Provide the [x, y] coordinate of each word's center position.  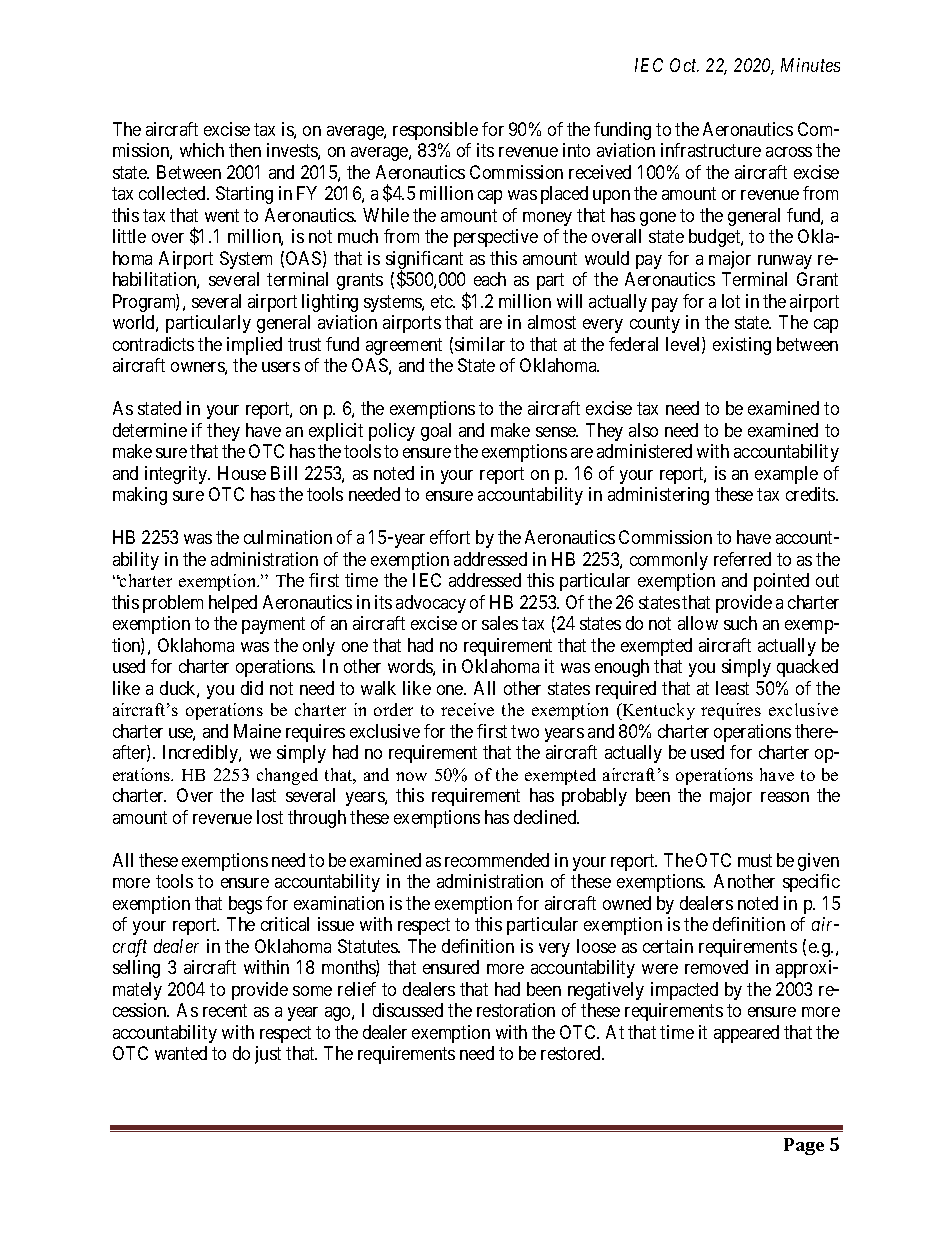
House [242, 473]
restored [572, 1053]
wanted [181, 1053]
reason [785, 797]
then [245, 150]
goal [436, 432]
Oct [684, 65]
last [264, 795]
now [411, 776]
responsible [435, 131]
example [786, 475]
